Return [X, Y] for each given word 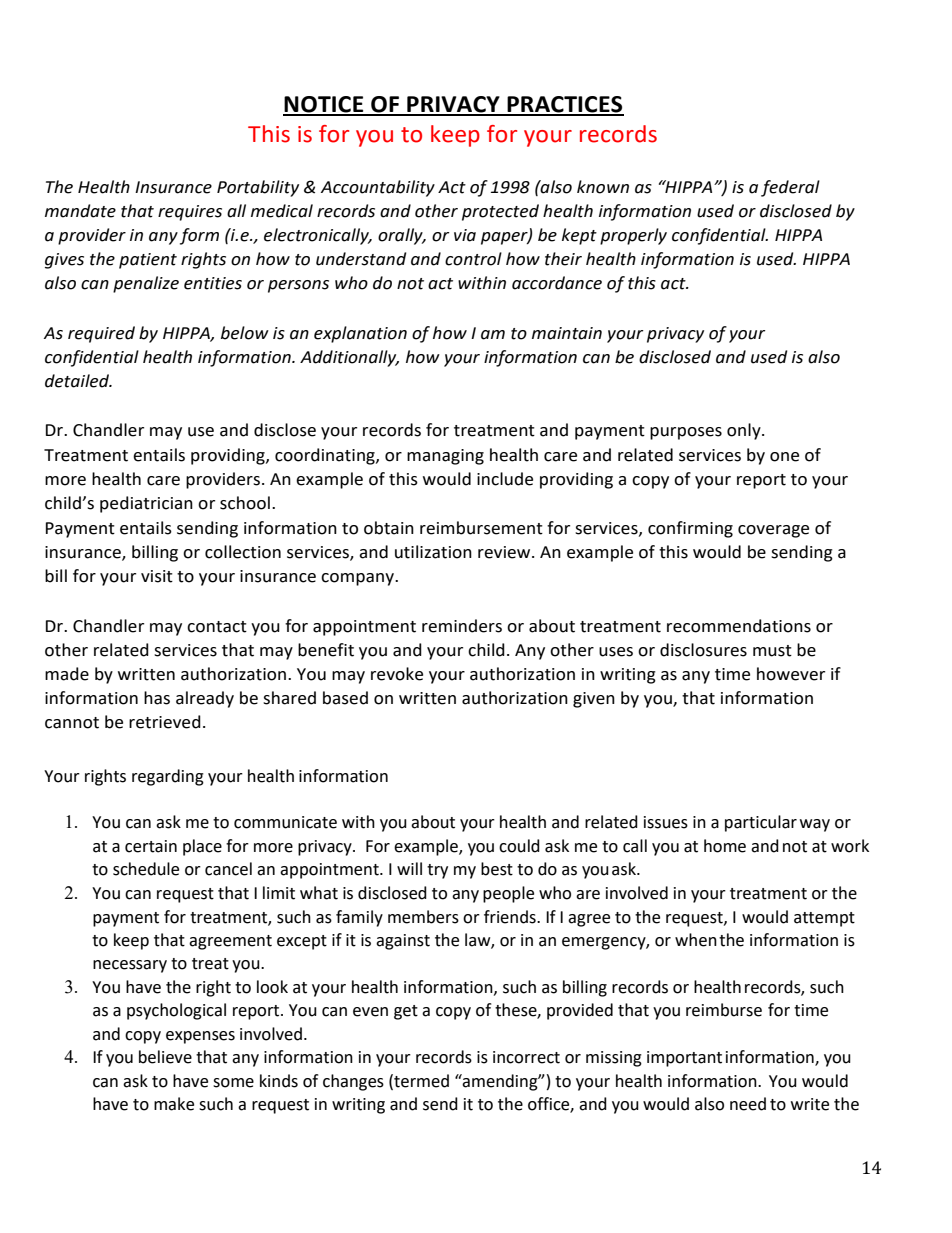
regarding [168, 777]
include [505, 479]
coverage [773, 531]
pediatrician [146, 504]
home [725, 846]
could [519, 846]
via [465, 235]
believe [165, 1057]
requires [190, 213]
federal [790, 188]
